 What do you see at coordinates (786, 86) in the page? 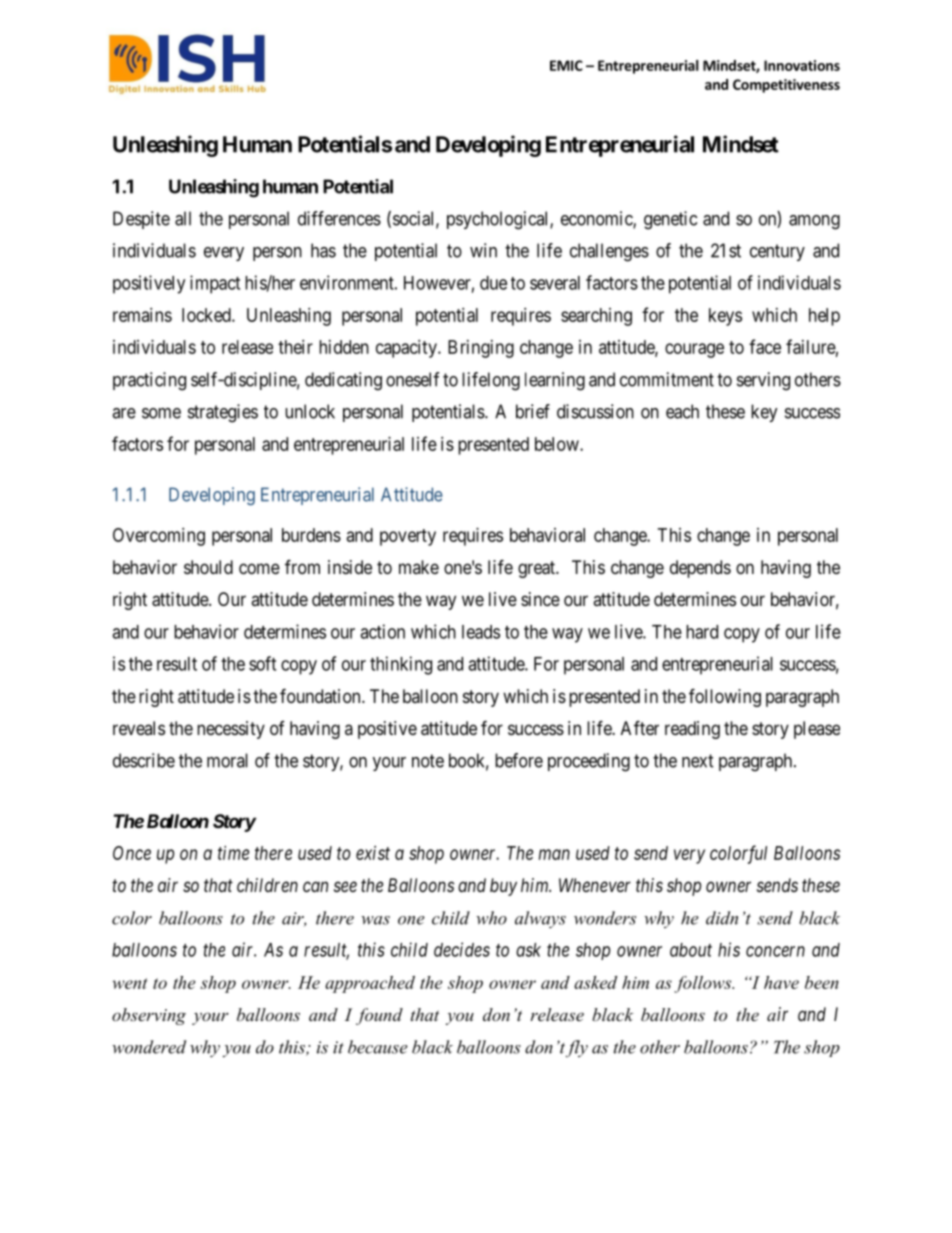
I see `Competitiveness` at bounding box center [786, 86].
